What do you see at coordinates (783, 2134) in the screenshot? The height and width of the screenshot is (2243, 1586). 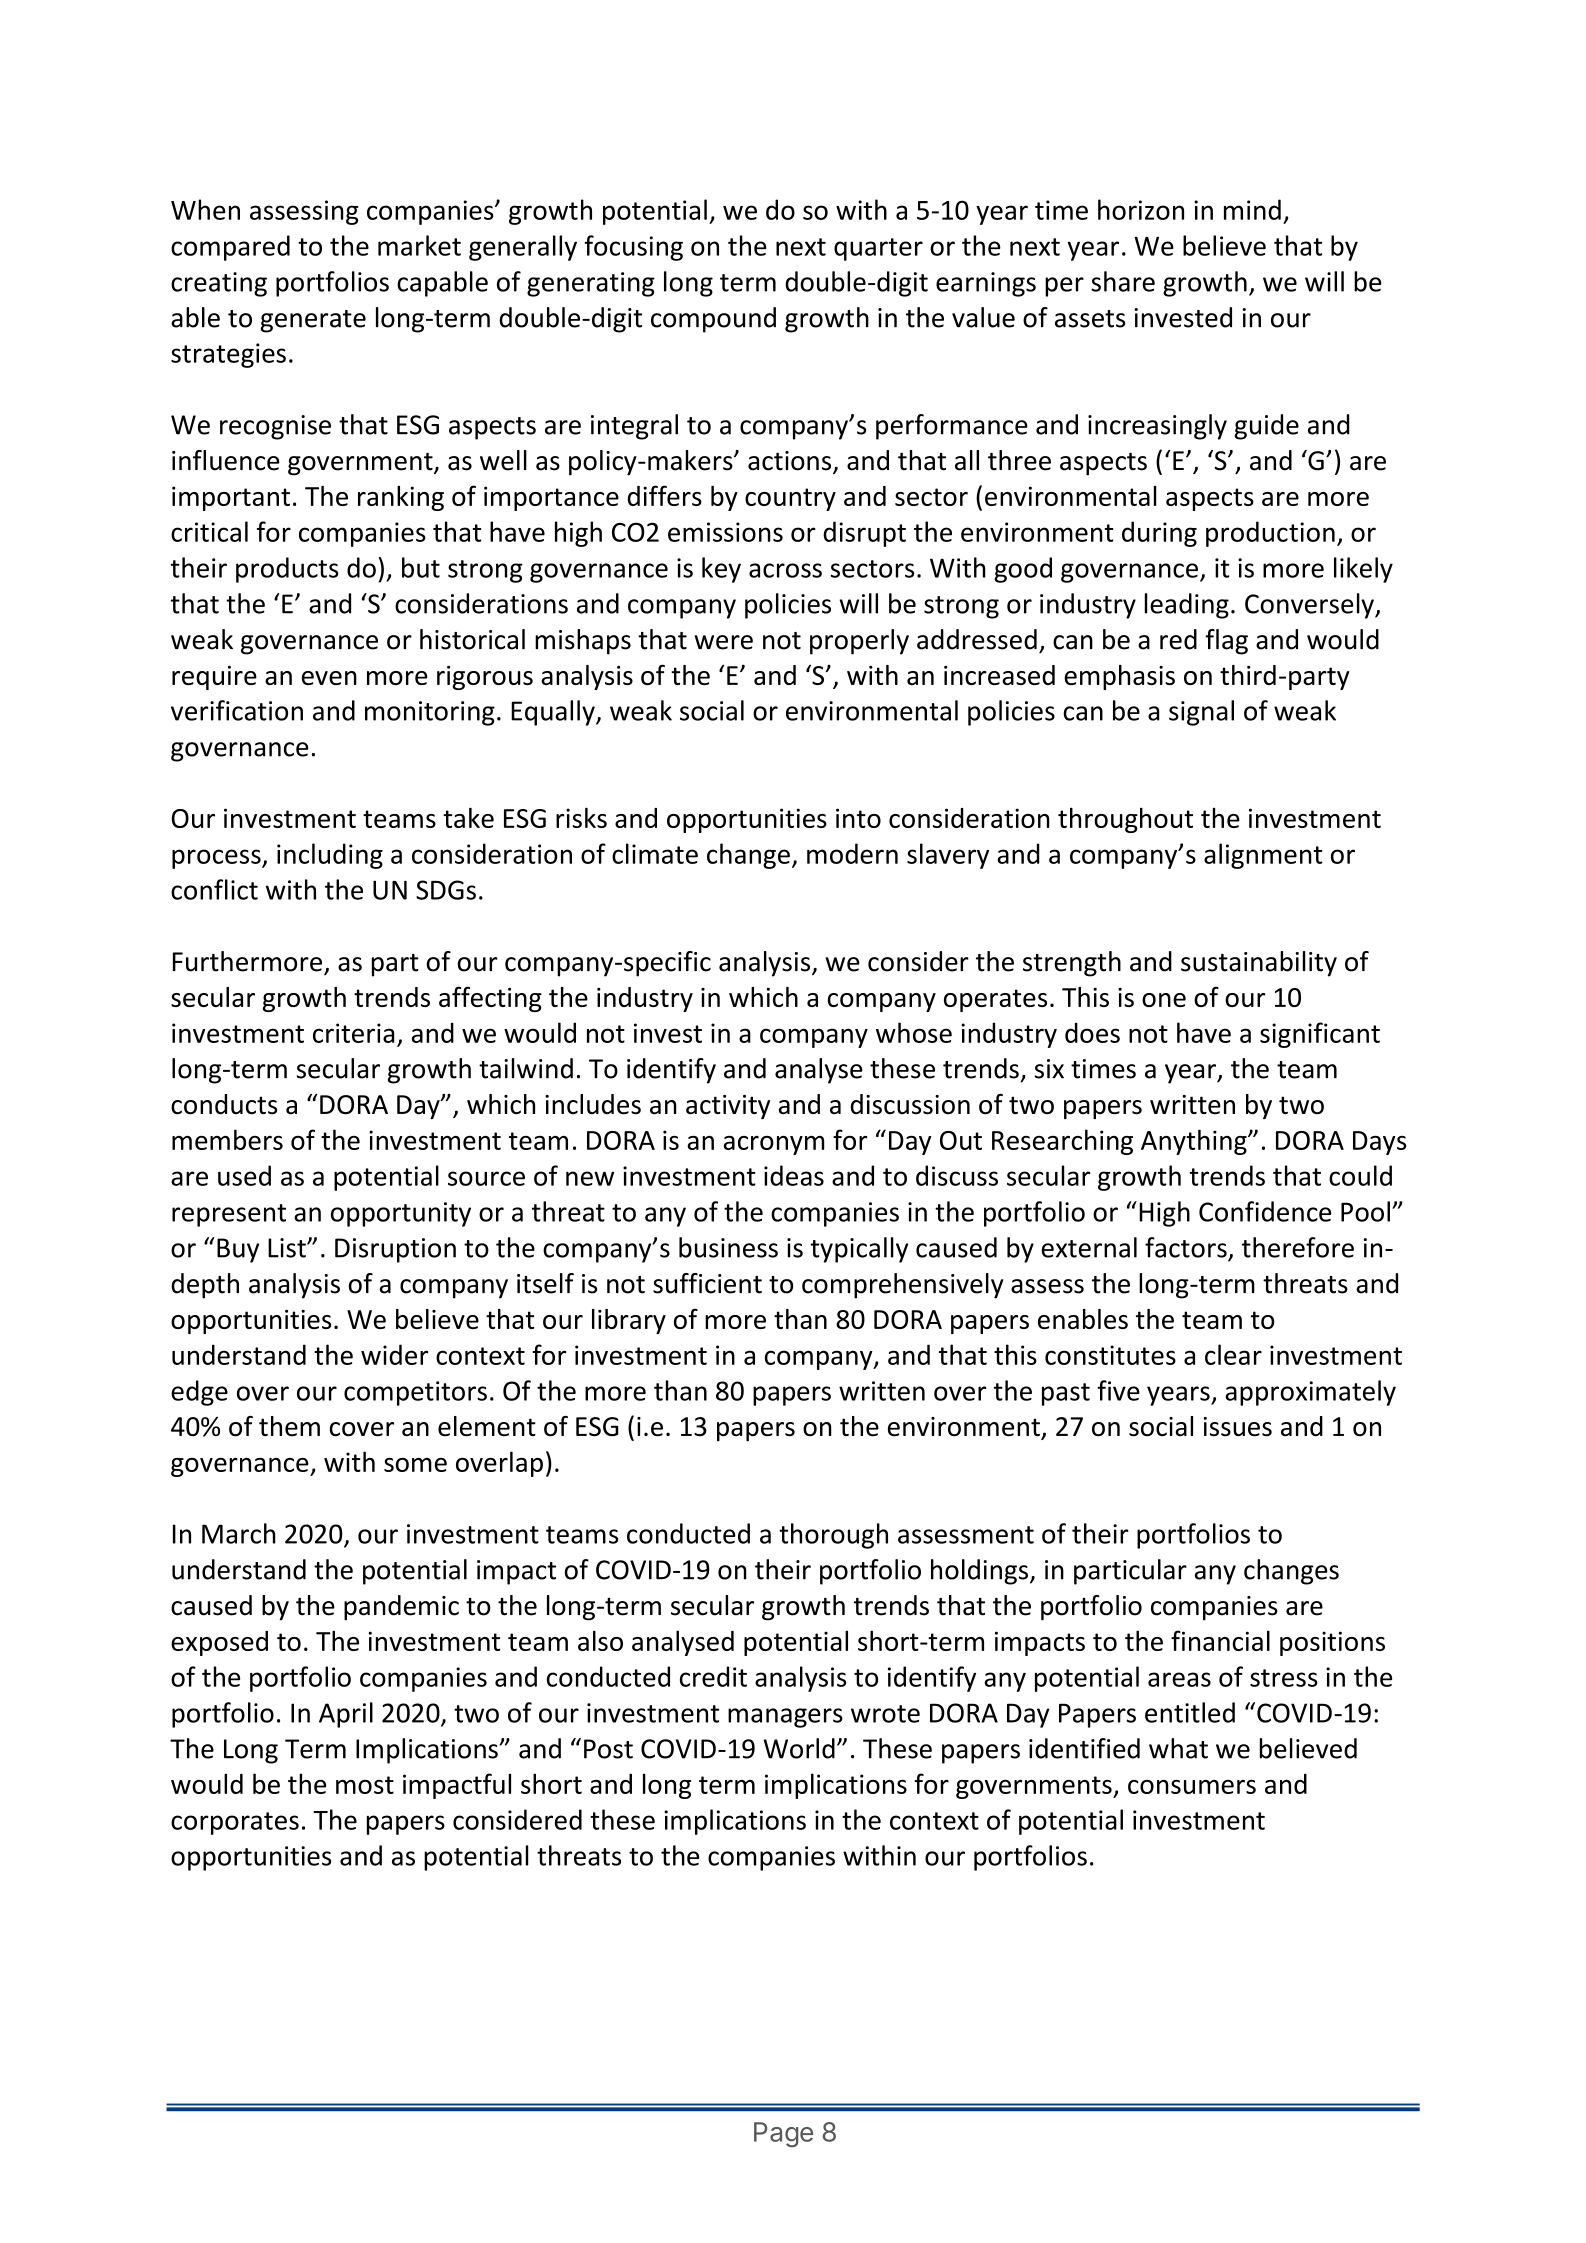 I see `Page` at bounding box center [783, 2134].
